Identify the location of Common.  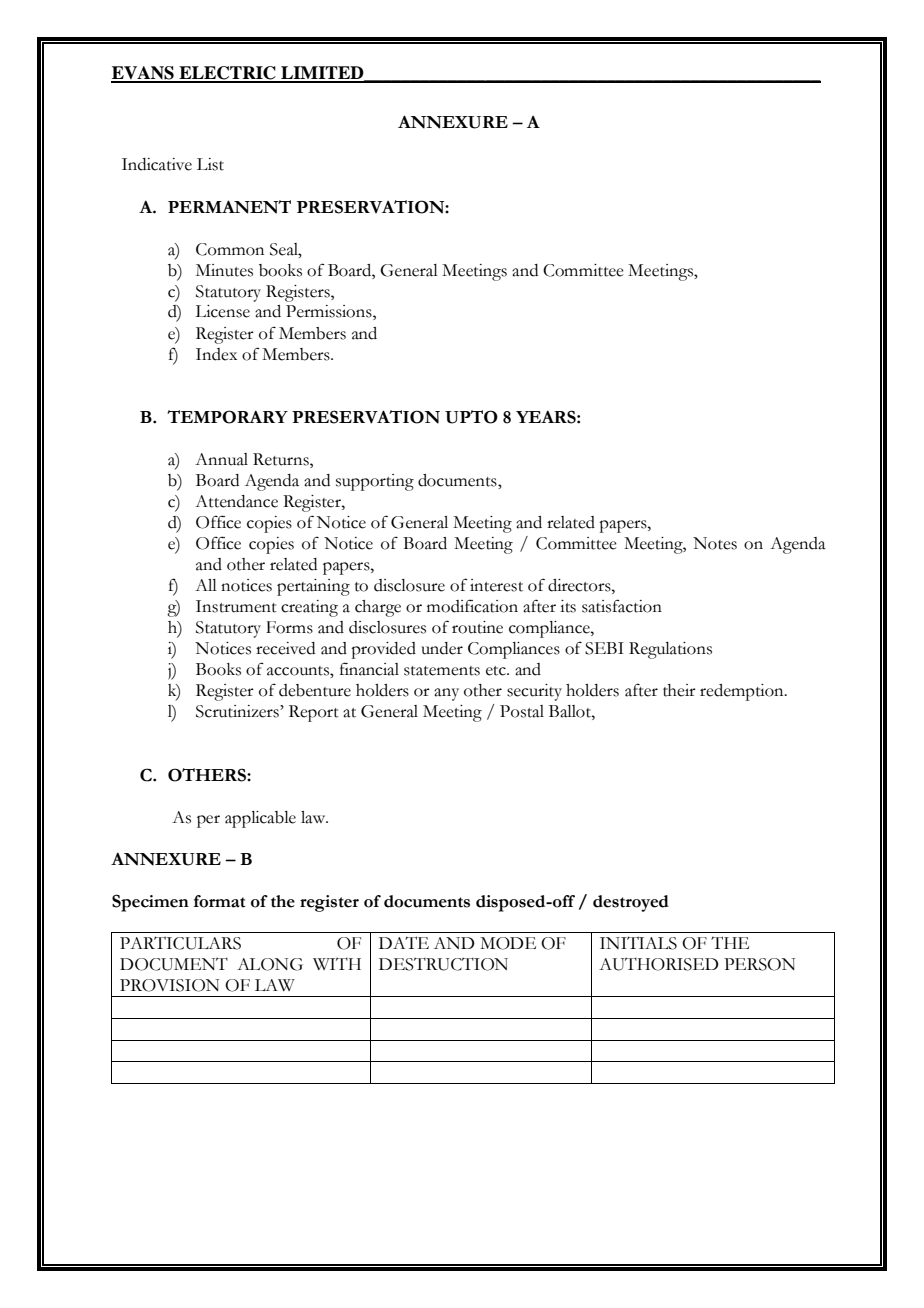
(230, 249).
